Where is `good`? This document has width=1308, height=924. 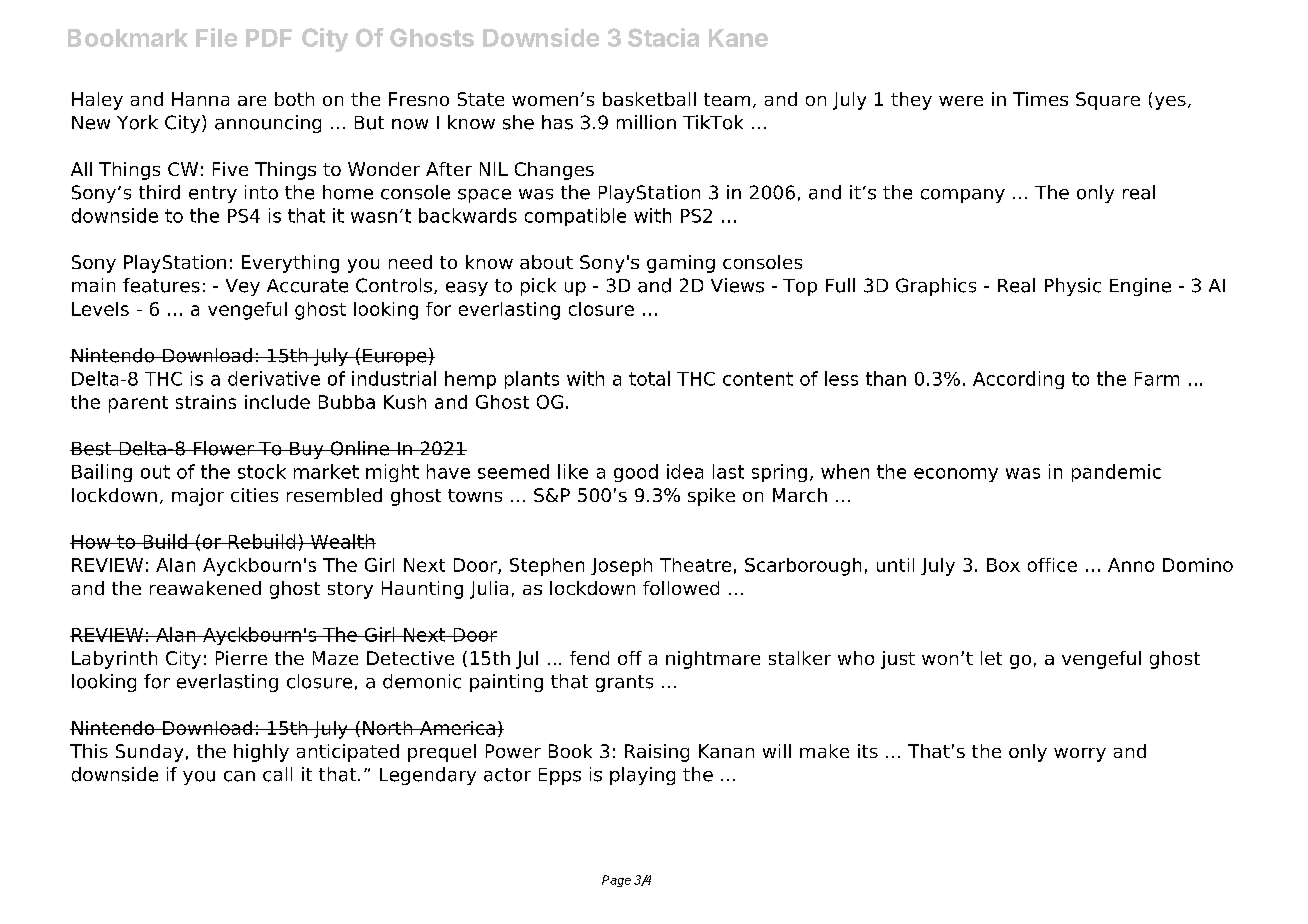
good is located at coordinates (636, 473).
